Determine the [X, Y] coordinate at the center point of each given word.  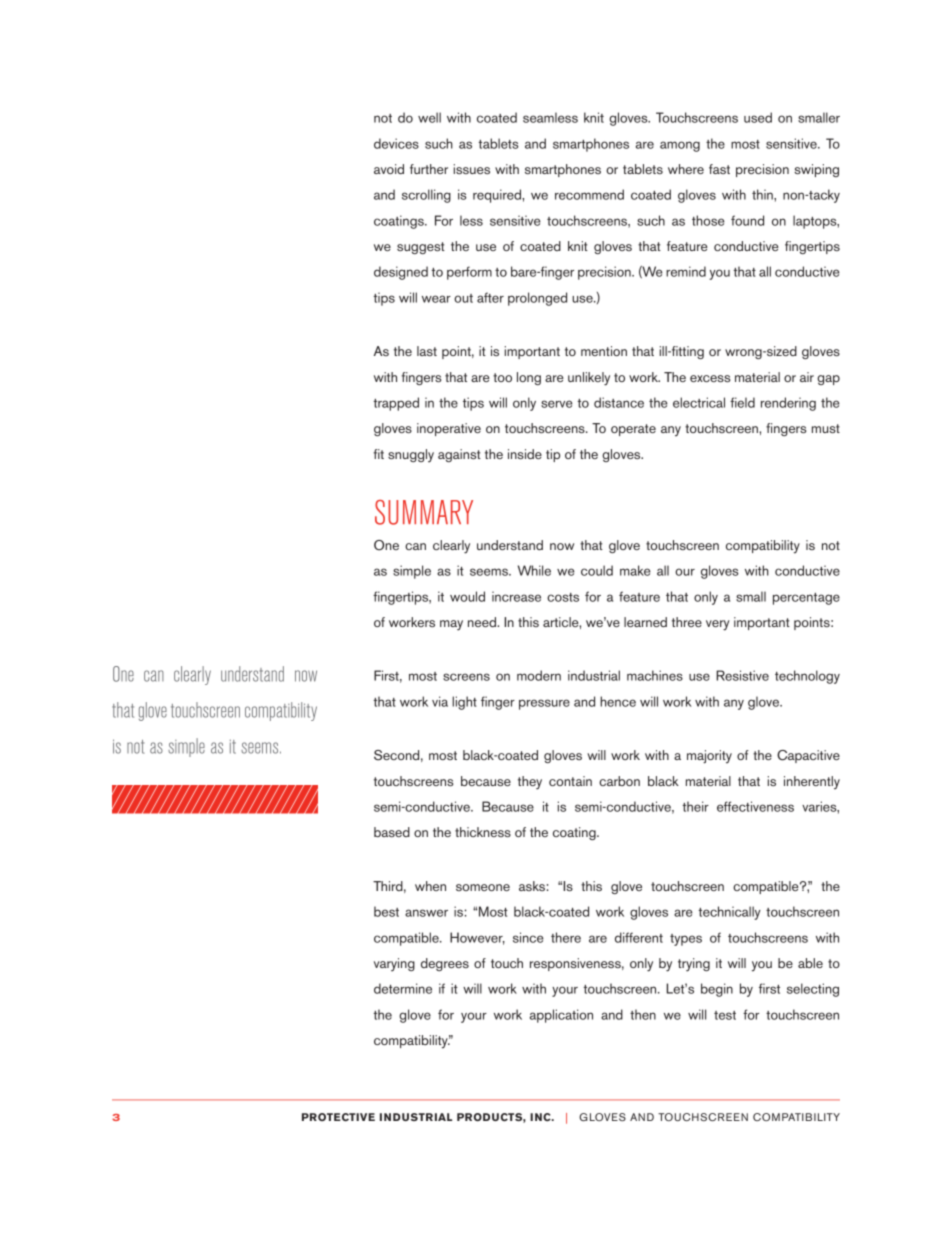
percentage [806, 599]
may [451, 625]
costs [563, 597]
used [758, 117]
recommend [589, 194]
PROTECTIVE [338, 1117]
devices [396, 143]
